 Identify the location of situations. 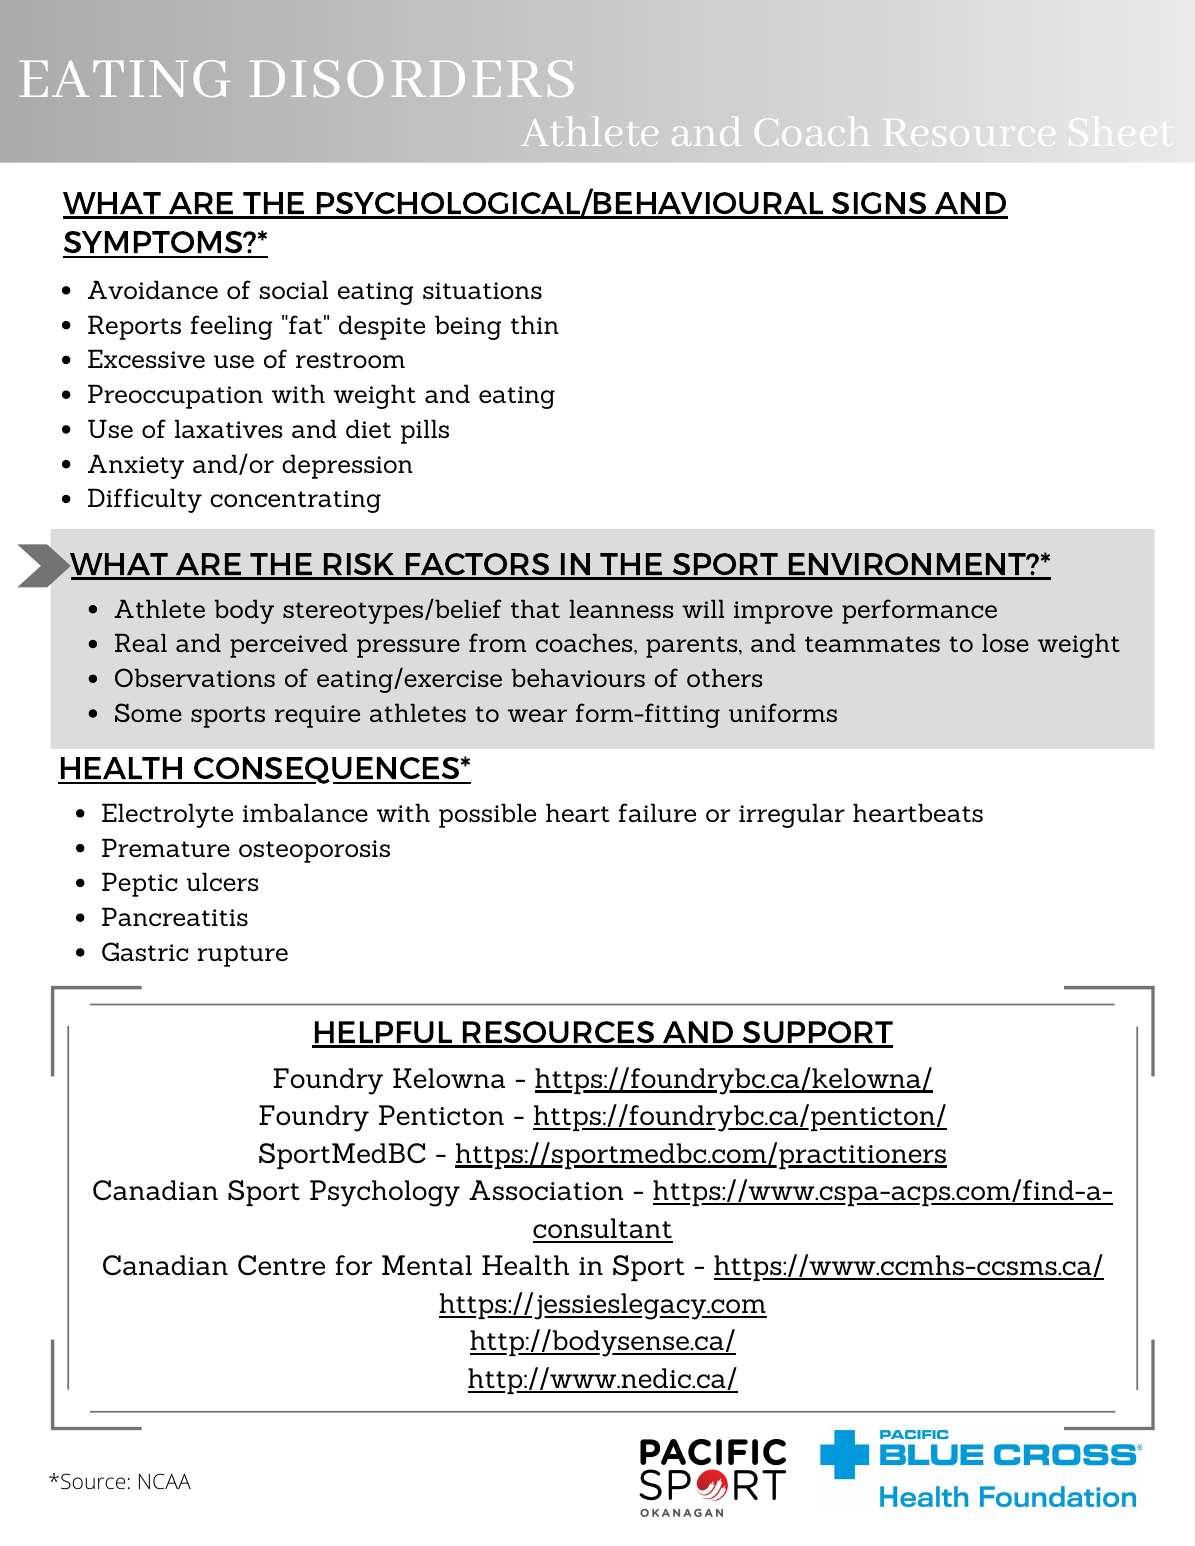
(482, 290).
